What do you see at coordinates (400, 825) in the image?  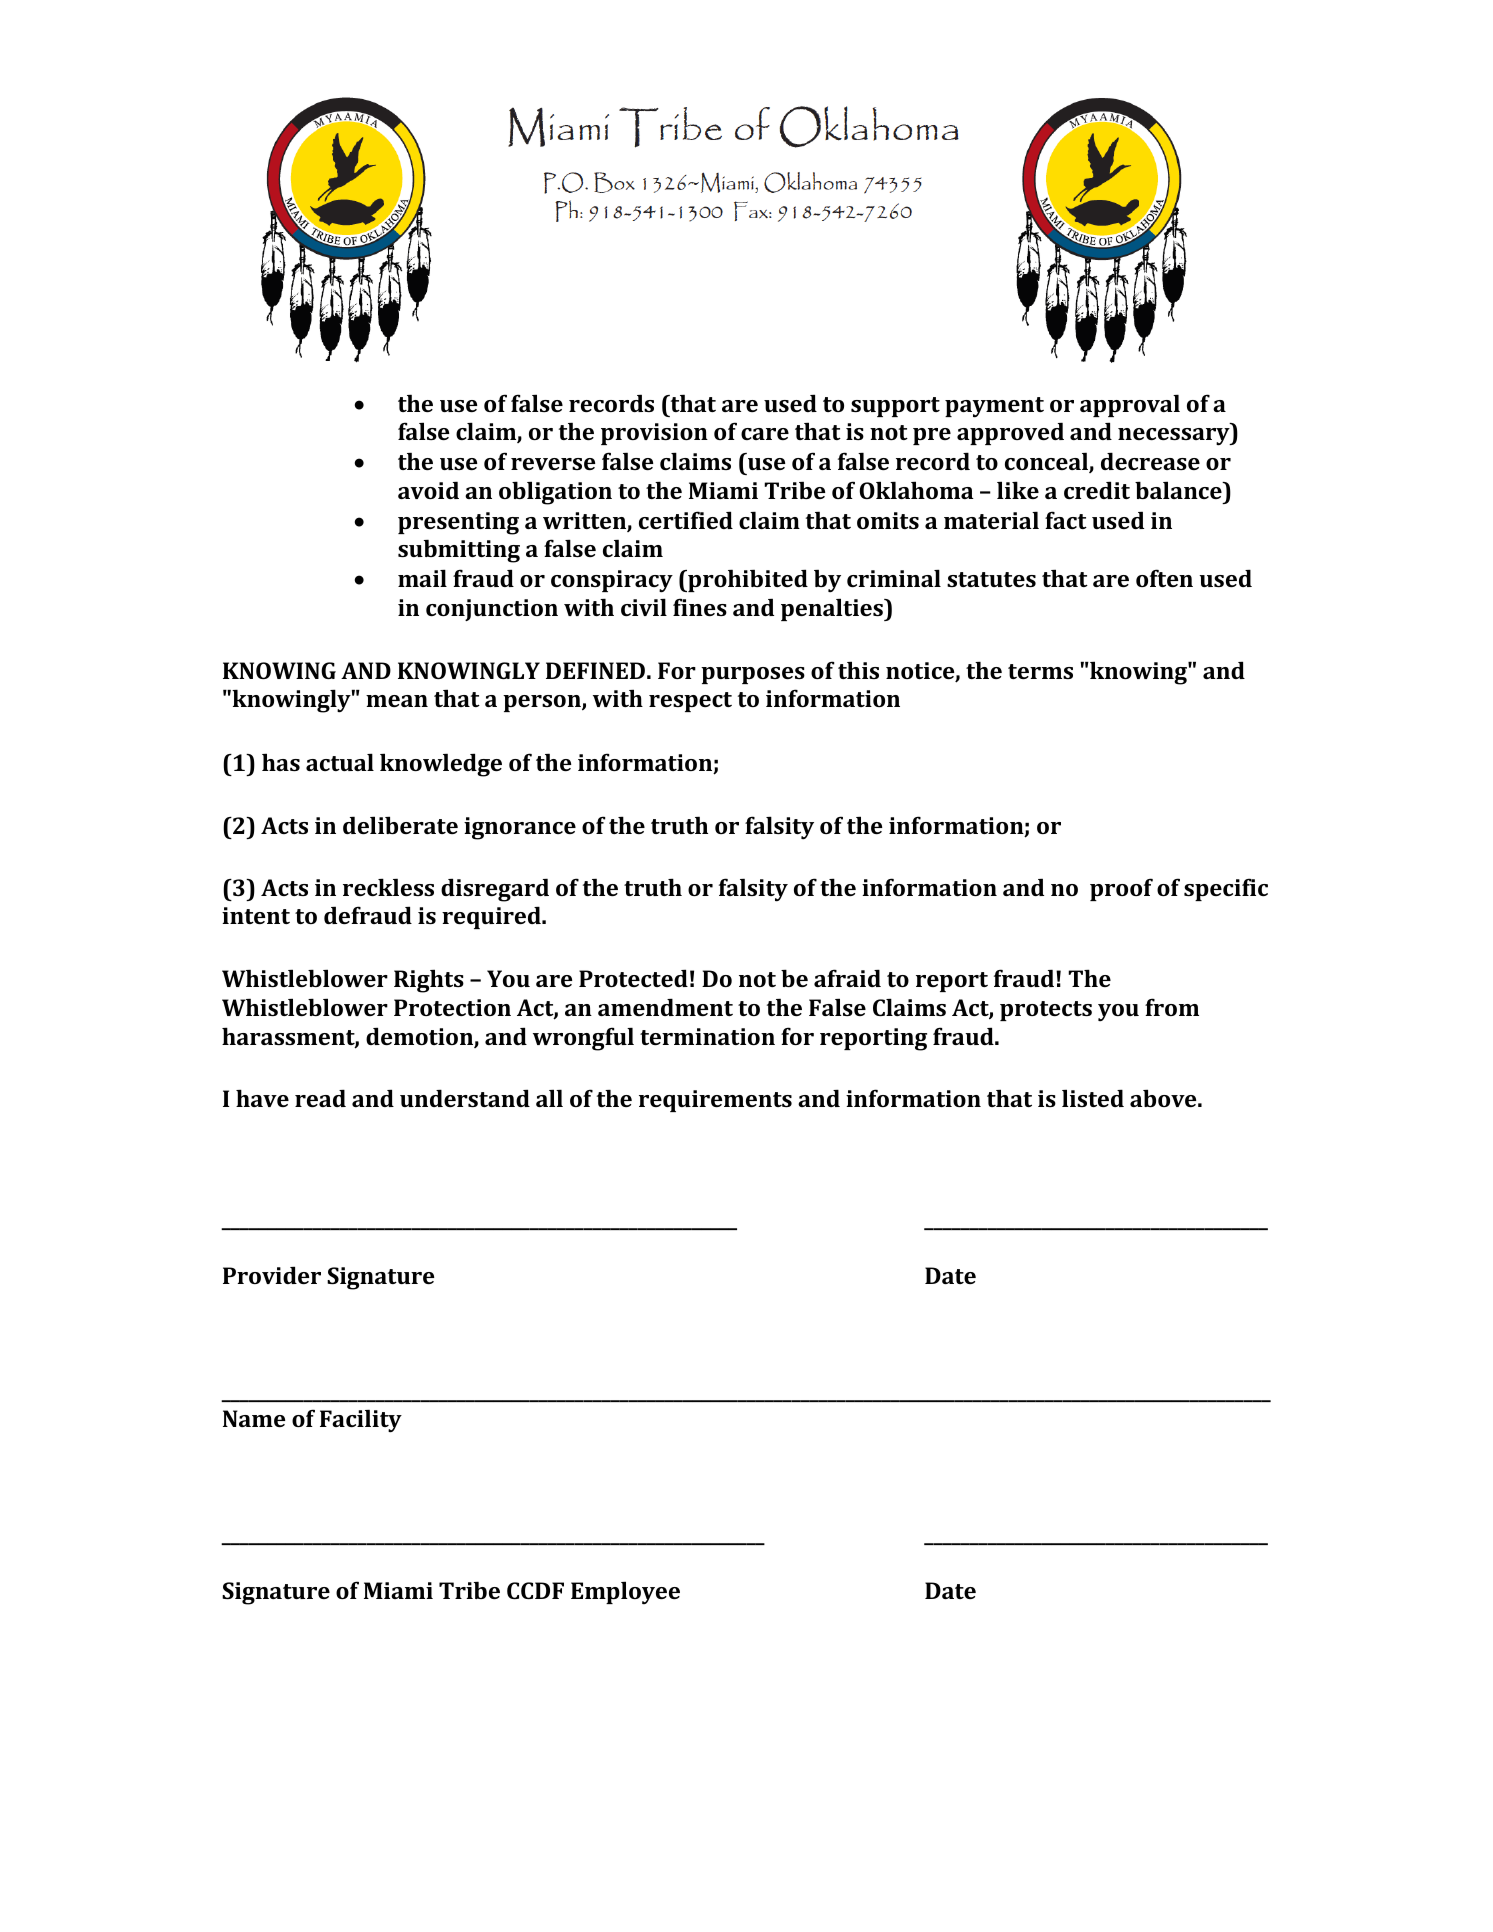 I see `deliberate` at bounding box center [400, 825].
